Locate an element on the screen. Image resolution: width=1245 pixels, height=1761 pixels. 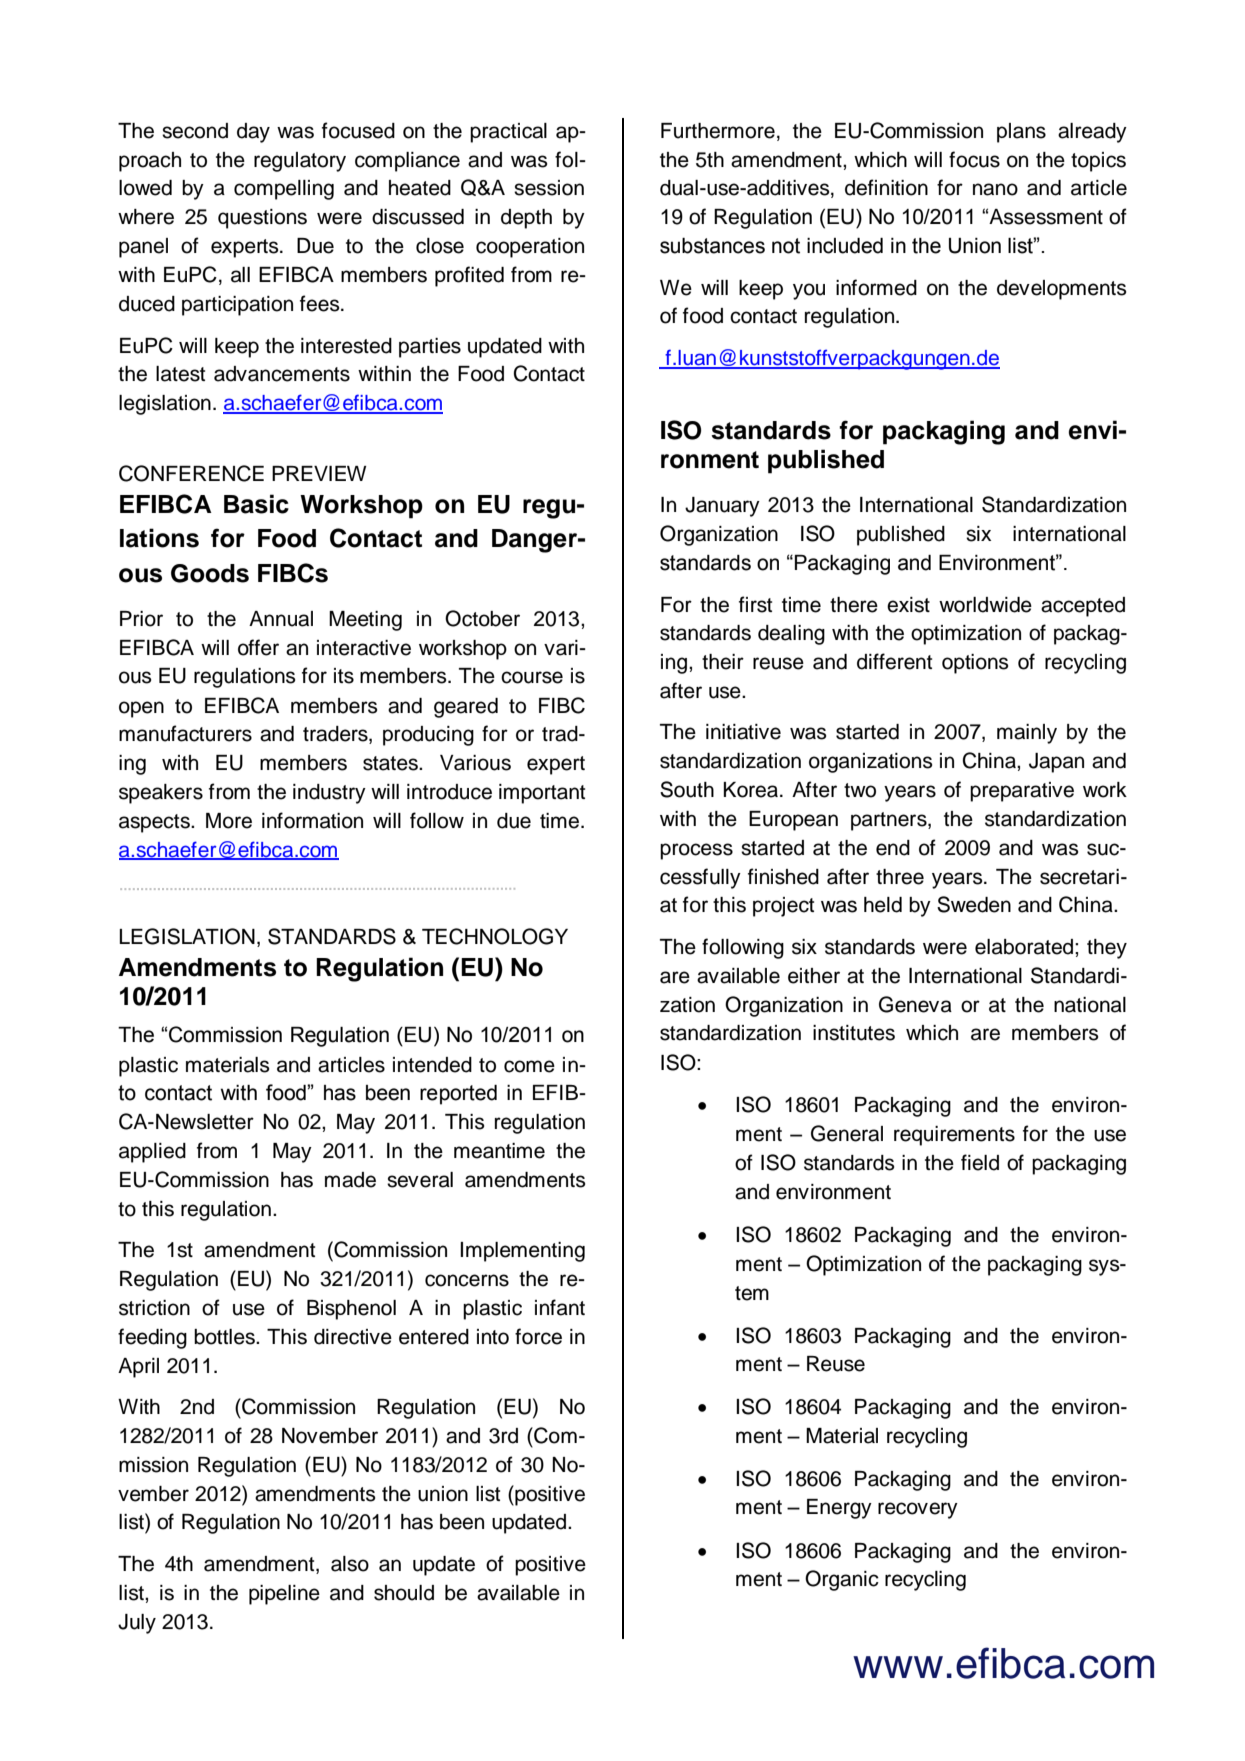
information is located at coordinates (312, 820).
